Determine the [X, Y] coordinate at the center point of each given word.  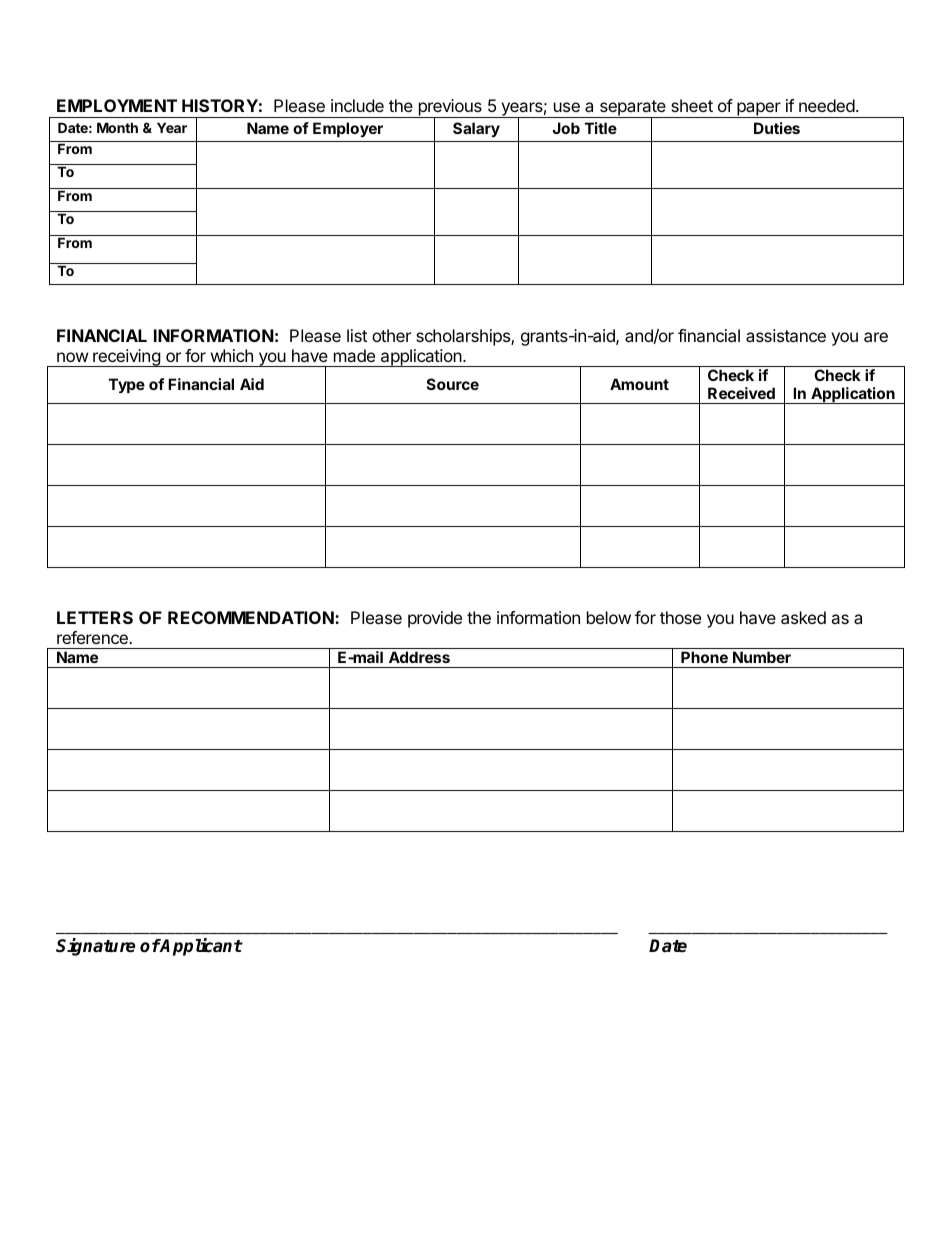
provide [435, 619]
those [680, 617]
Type [127, 385]
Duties [777, 128]
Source [453, 384]
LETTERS [95, 617]
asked [803, 617]
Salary [476, 129]
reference [93, 637]
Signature [95, 947]
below [609, 617]
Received [741, 393]
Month [117, 127]
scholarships [464, 337]
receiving [126, 358]
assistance [786, 335]
